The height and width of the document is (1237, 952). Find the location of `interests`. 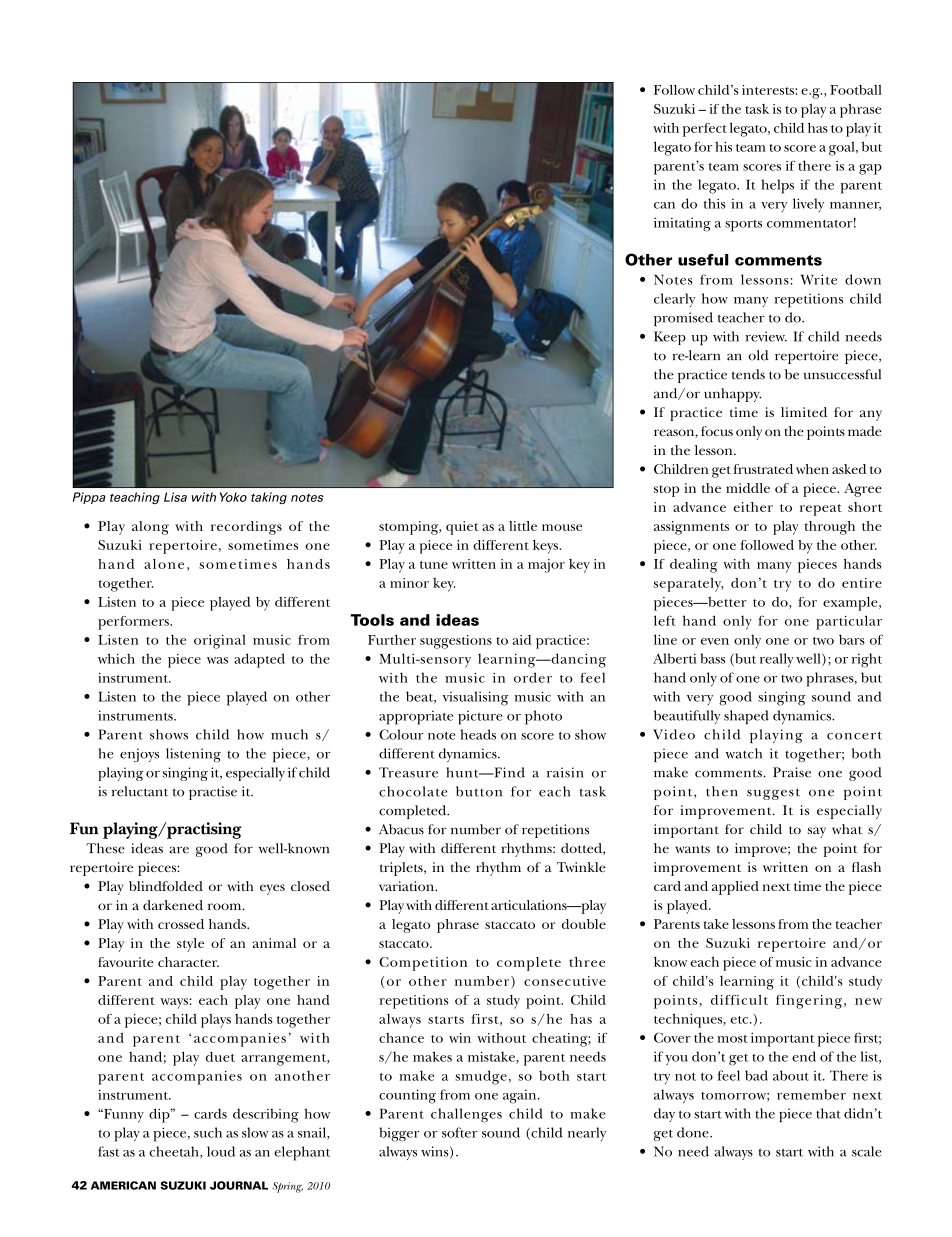

interests is located at coordinates (769, 90).
